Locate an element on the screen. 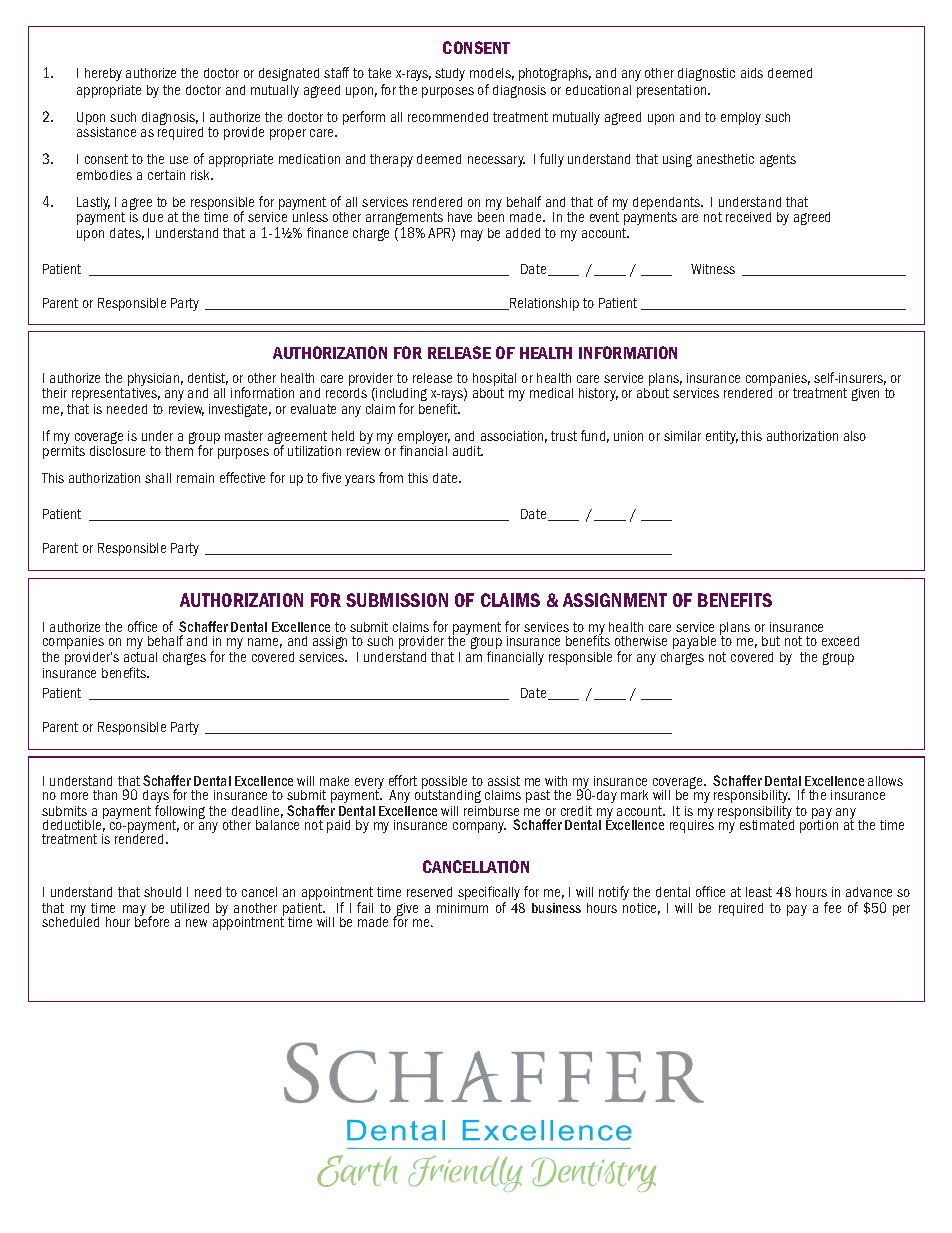 The width and height of the screenshot is (952, 1233). hereby is located at coordinates (103, 74).
